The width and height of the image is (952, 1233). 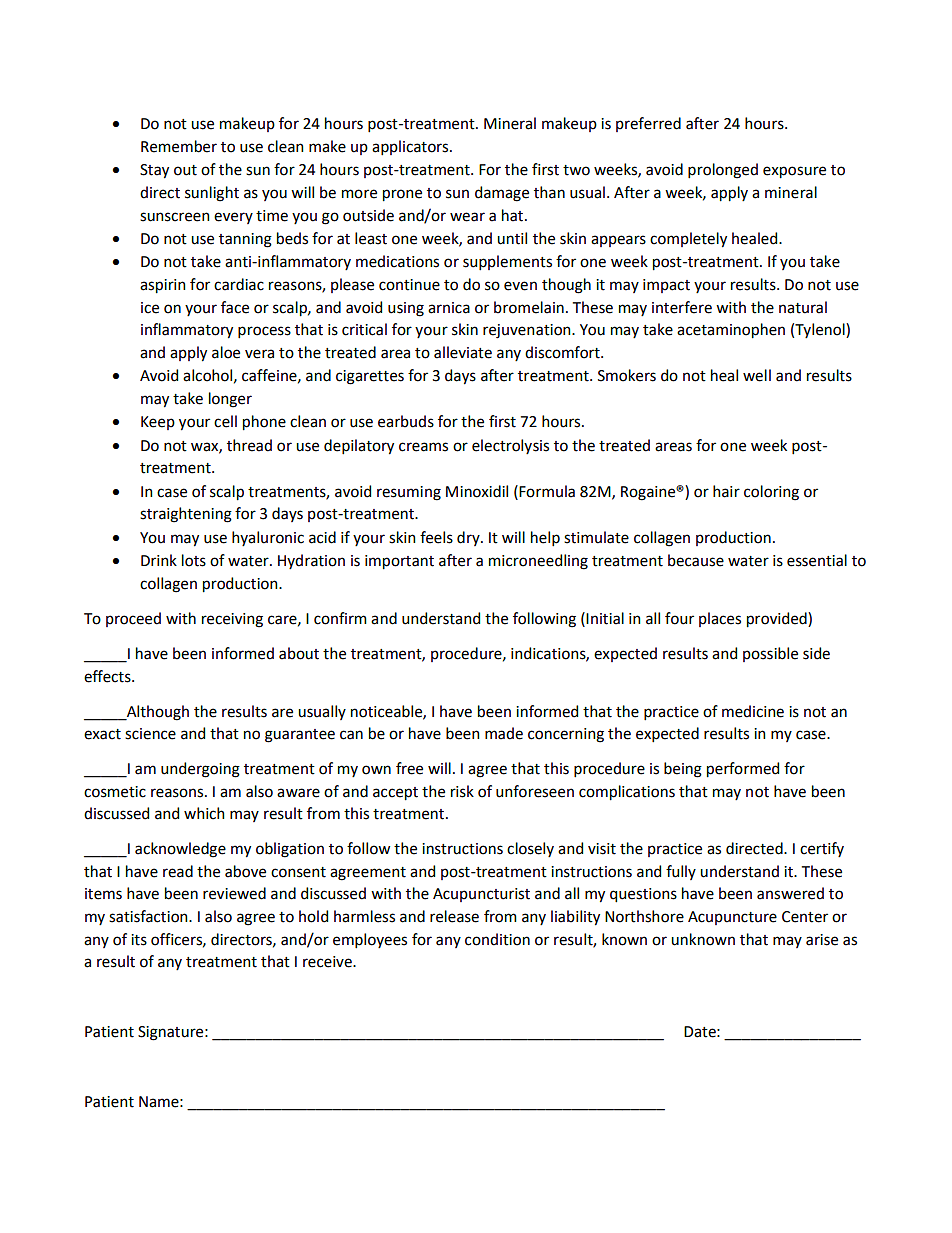 I want to click on Remember, so click(x=179, y=146).
